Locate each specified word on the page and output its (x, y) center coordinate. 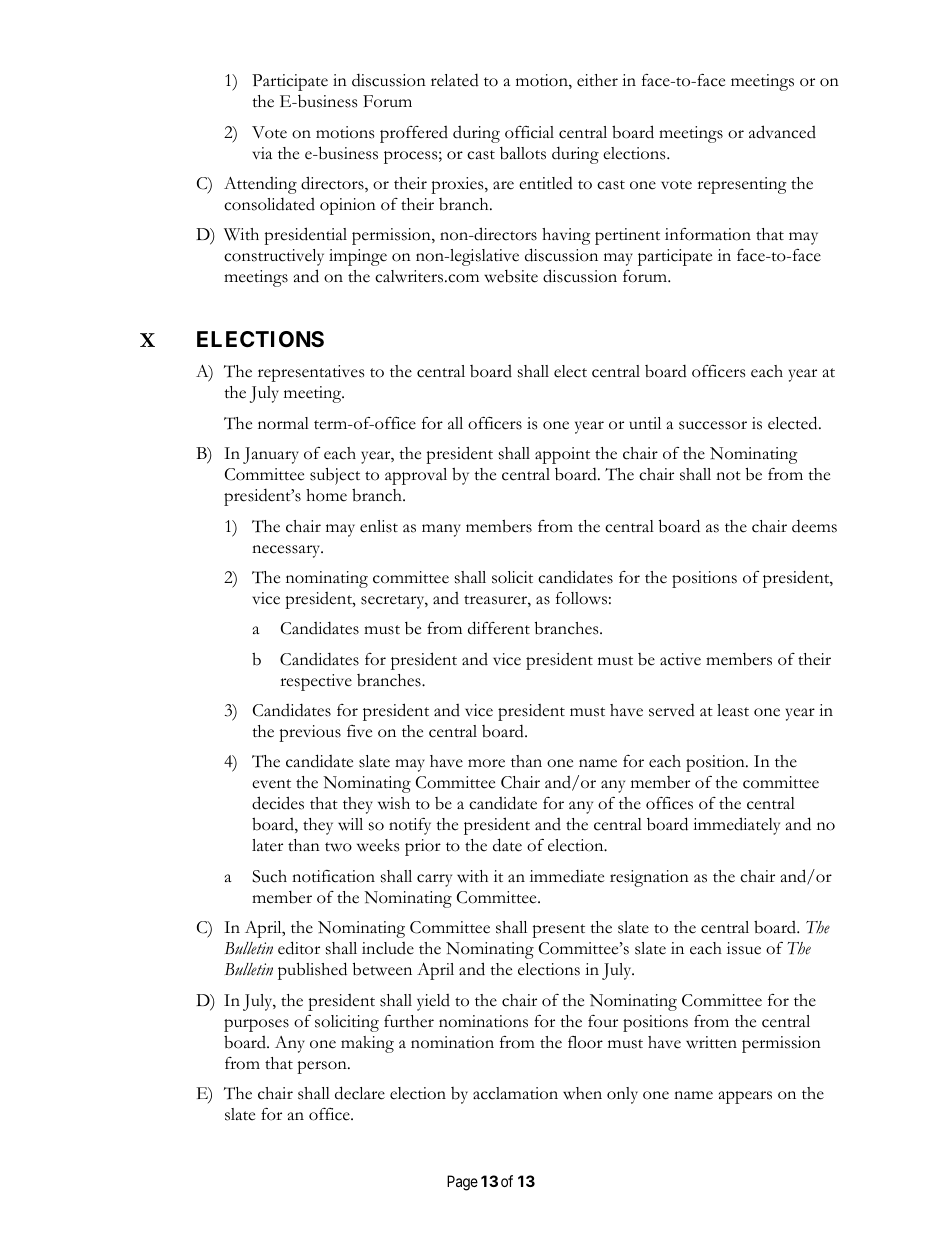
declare (360, 1093)
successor (713, 425)
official (529, 132)
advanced (782, 132)
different (499, 628)
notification (333, 876)
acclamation (515, 1093)
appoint (562, 455)
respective (316, 682)
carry (434, 880)
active (680, 659)
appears (745, 1097)
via (262, 153)
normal (283, 423)
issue (744, 948)
